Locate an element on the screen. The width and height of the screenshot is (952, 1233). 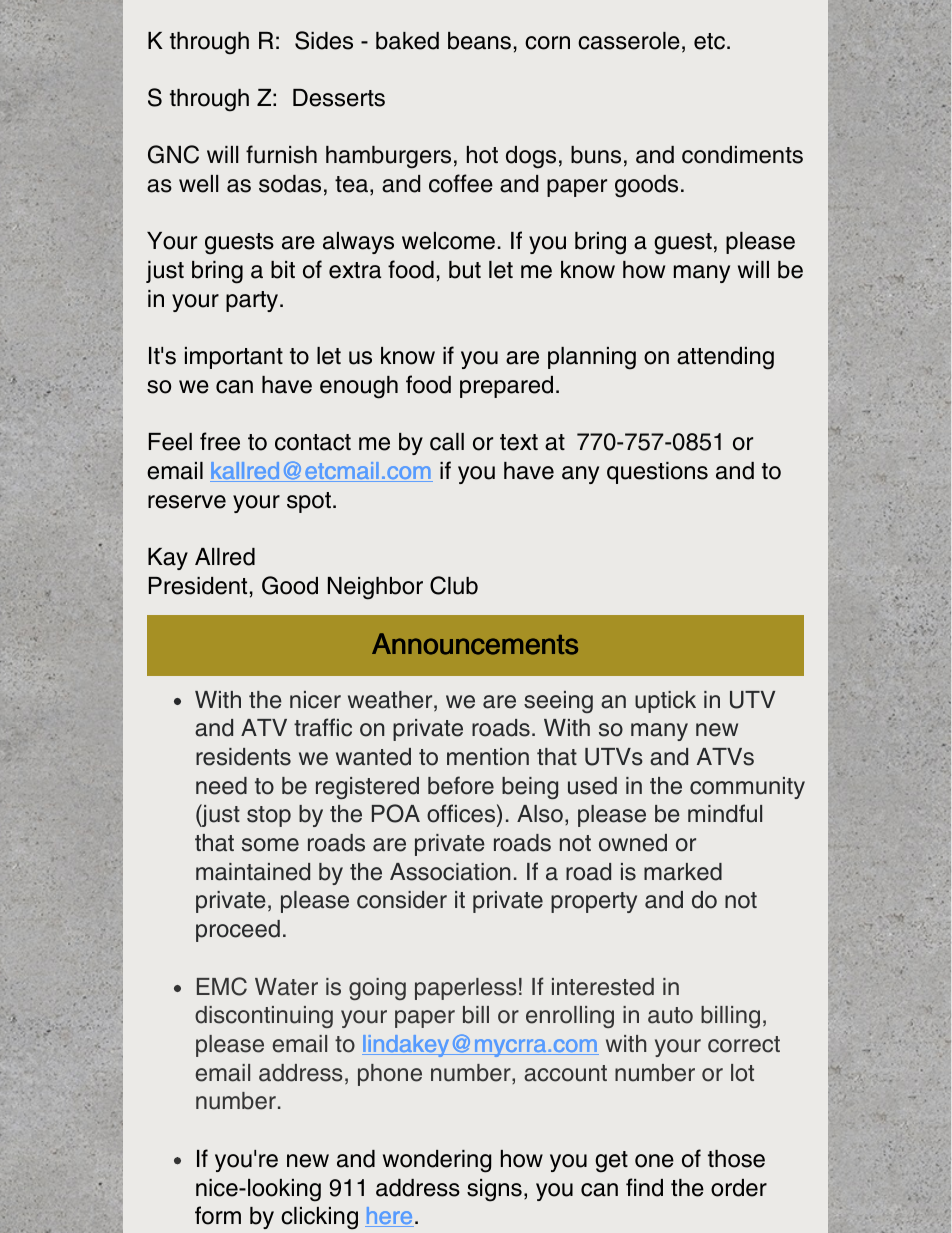
wondering is located at coordinates (437, 1161).
